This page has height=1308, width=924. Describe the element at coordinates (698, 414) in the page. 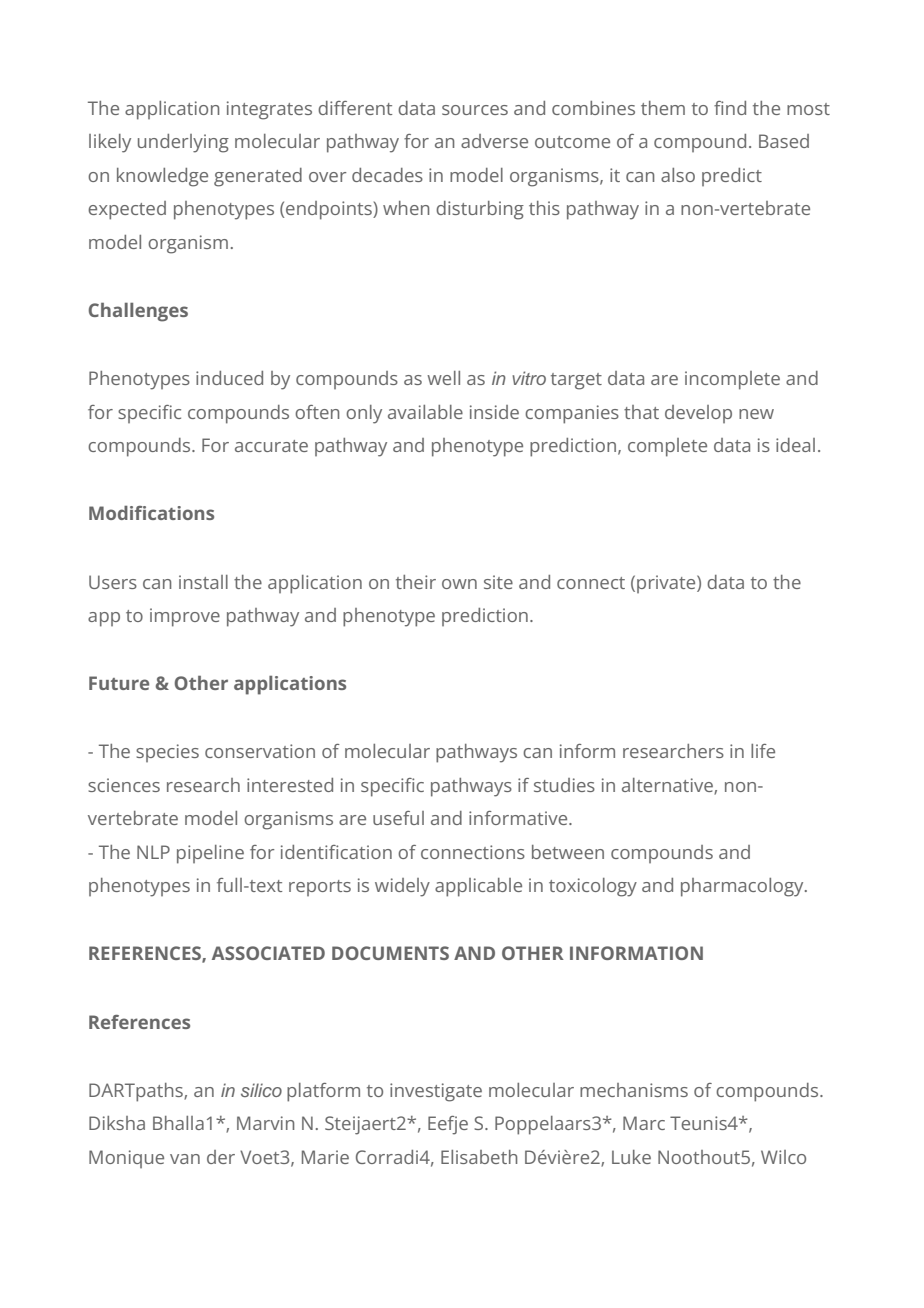

I see `develop` at that location.
